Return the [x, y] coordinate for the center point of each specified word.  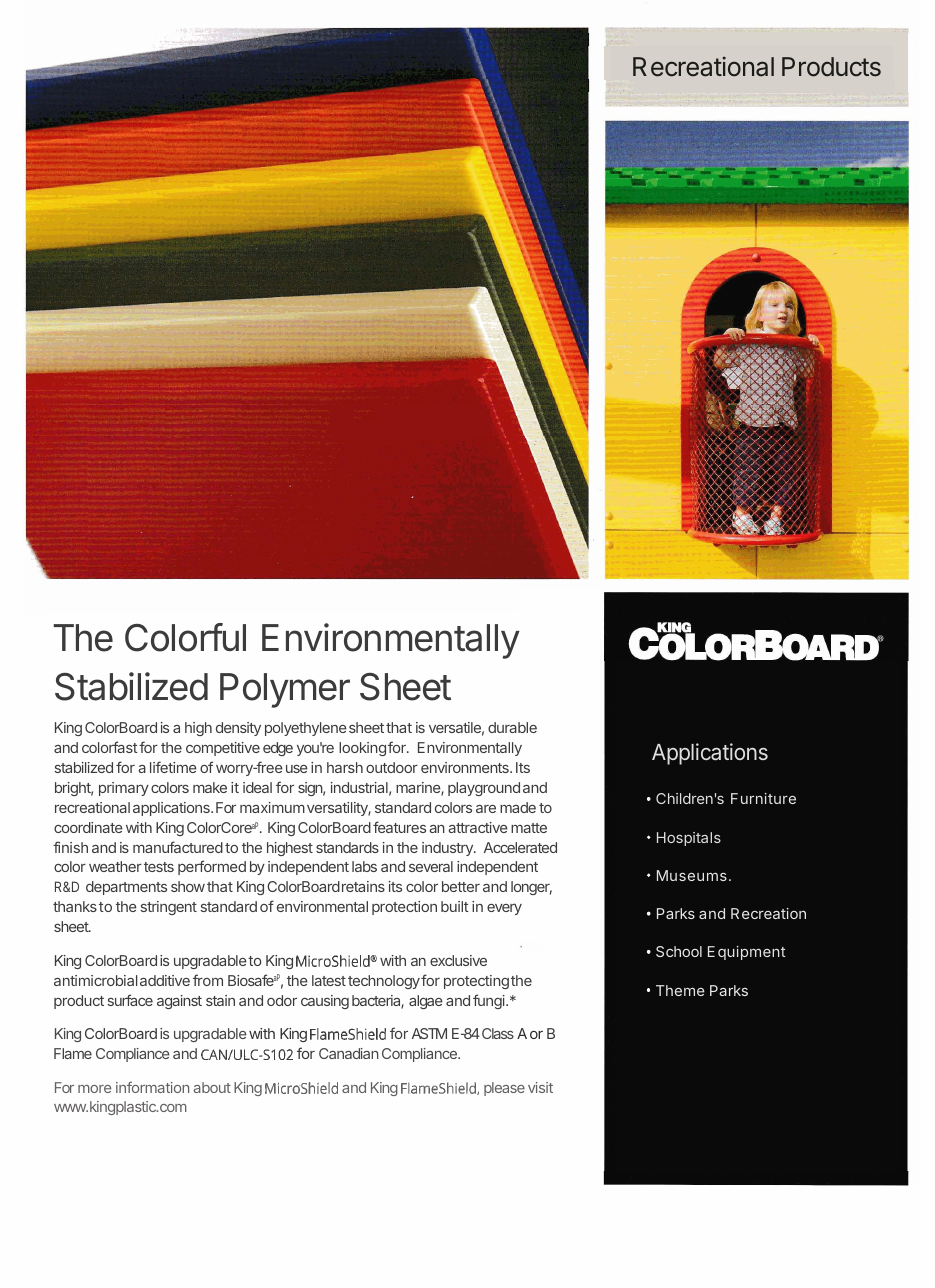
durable [512, 727]
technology [384, 982]
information [152, 1087]
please [504, 1089]
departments [126, 888]
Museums [692, 875]
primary [124, 789]
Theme [680, 990]
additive [165, 980]
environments [466, 767]
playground [484, 789]
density [238, 729]
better [461, 886]
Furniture [763, 798]
